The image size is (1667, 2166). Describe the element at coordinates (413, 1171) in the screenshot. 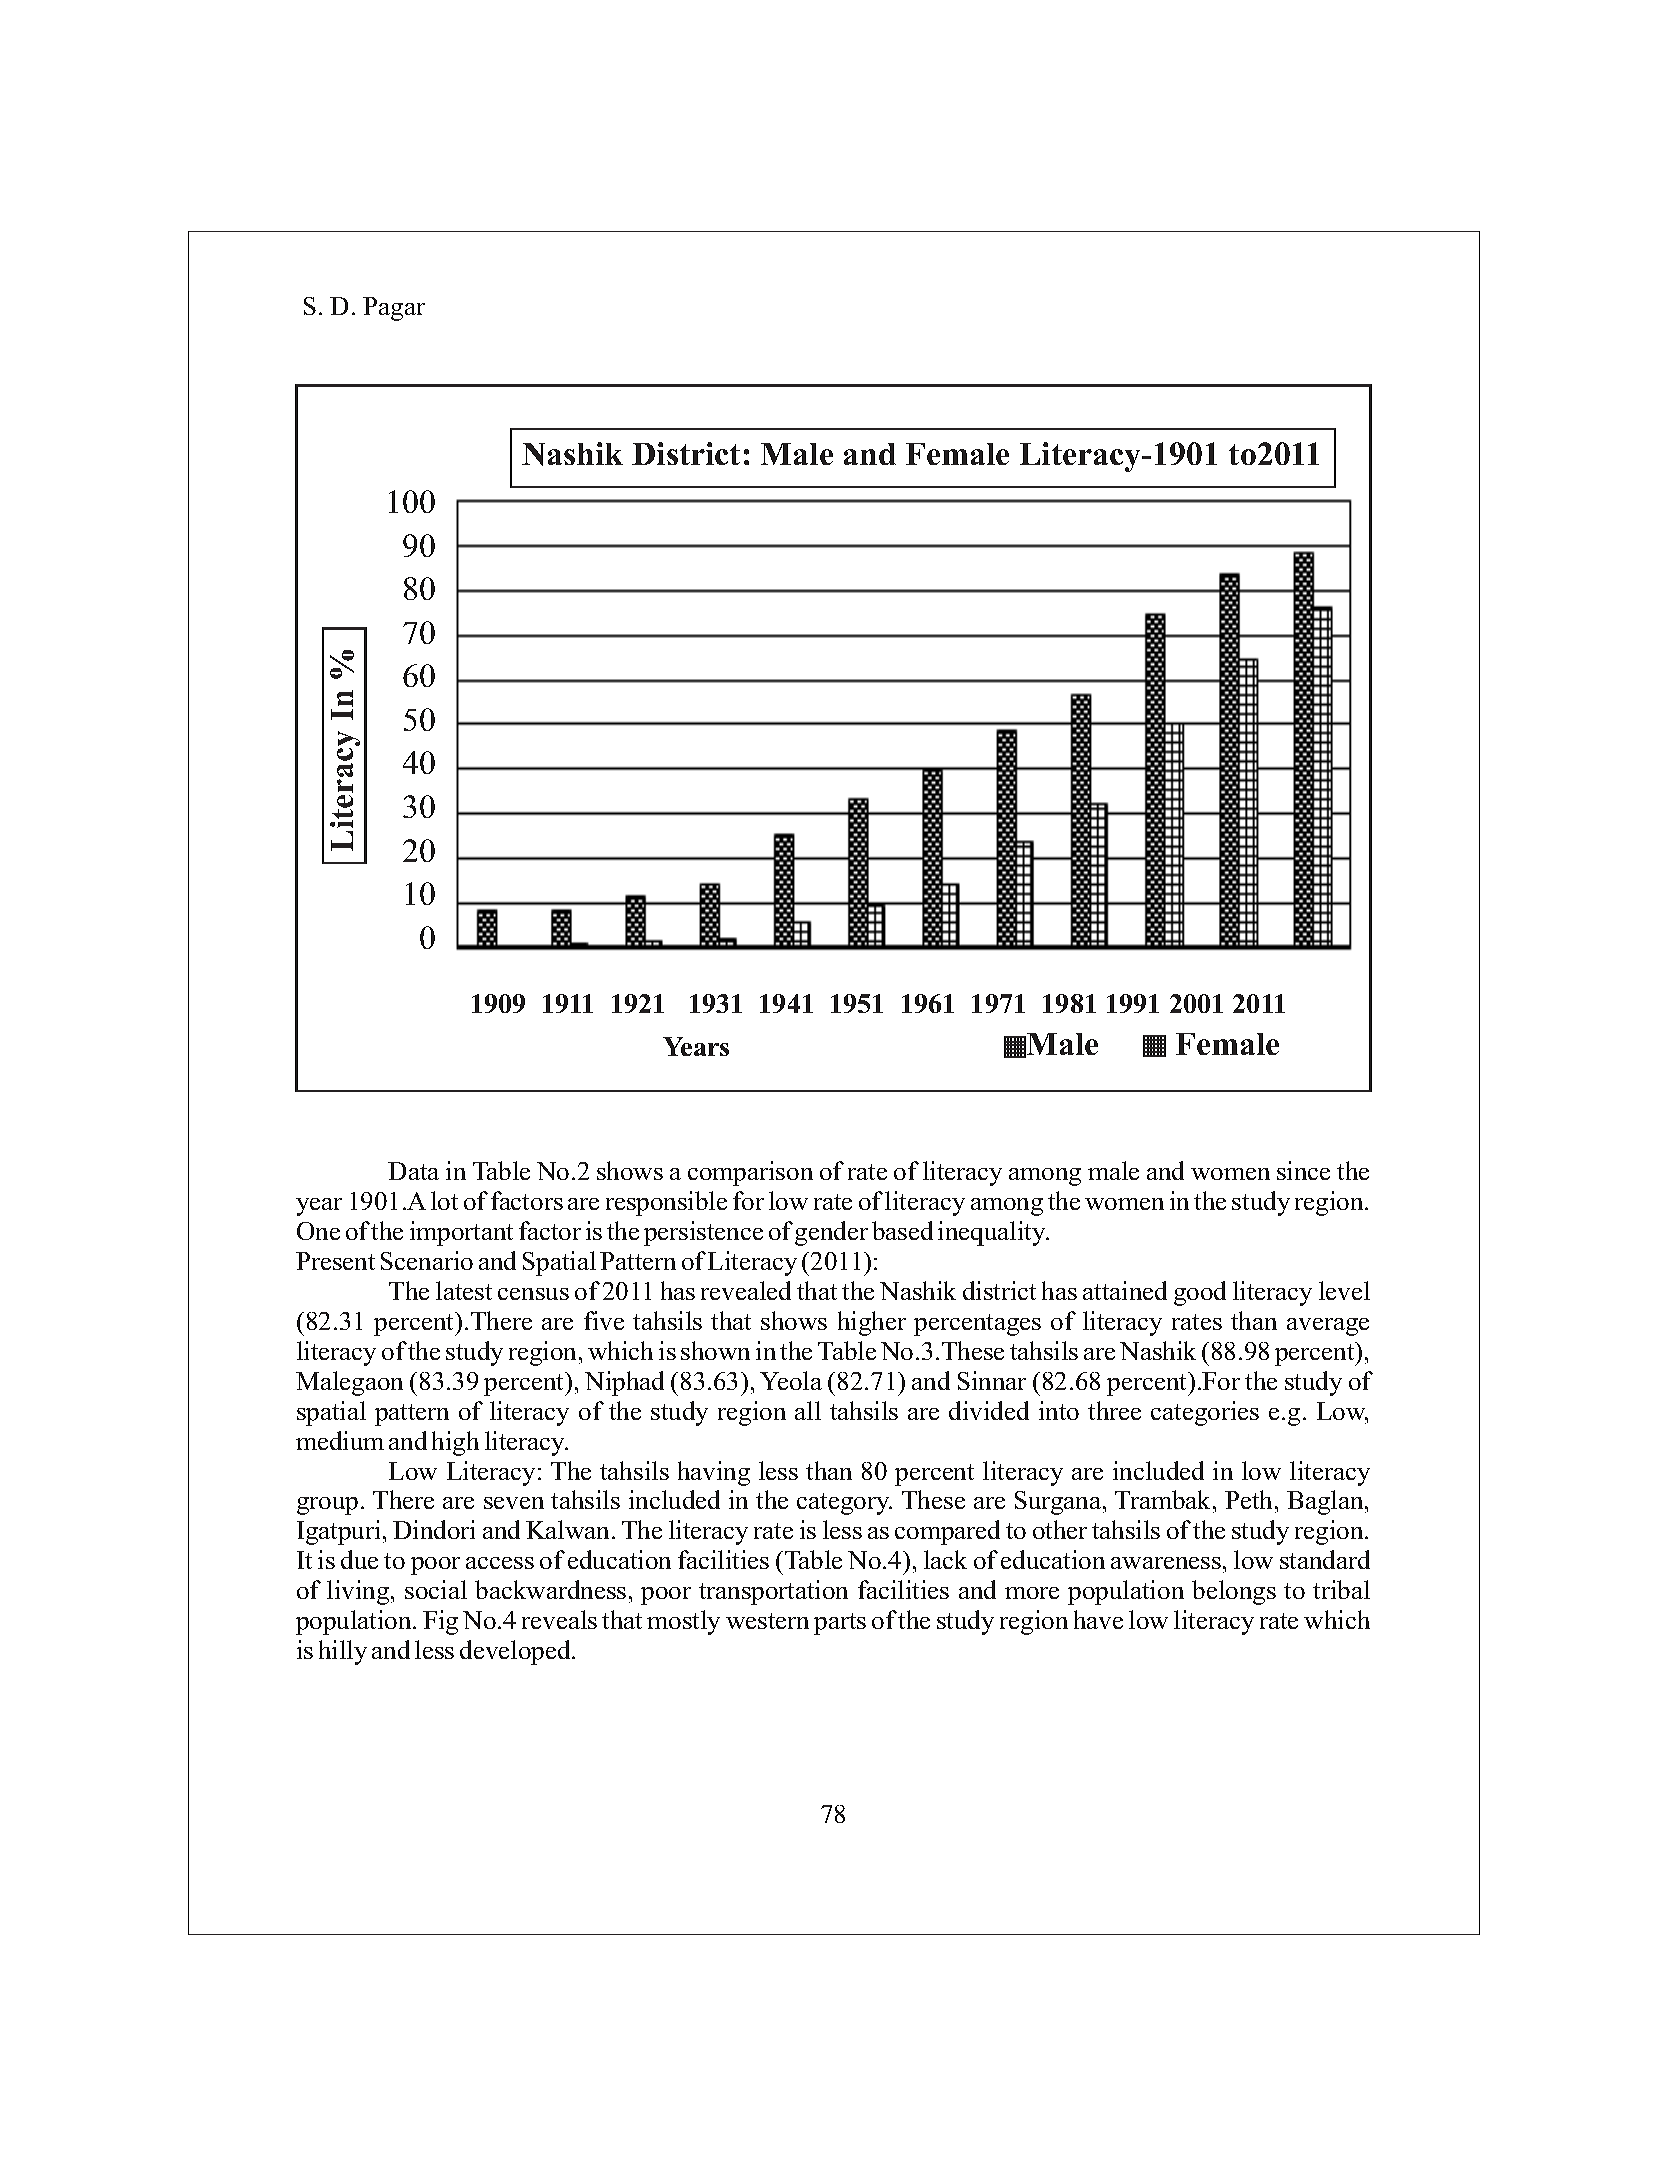

I see `Data` at that location.
